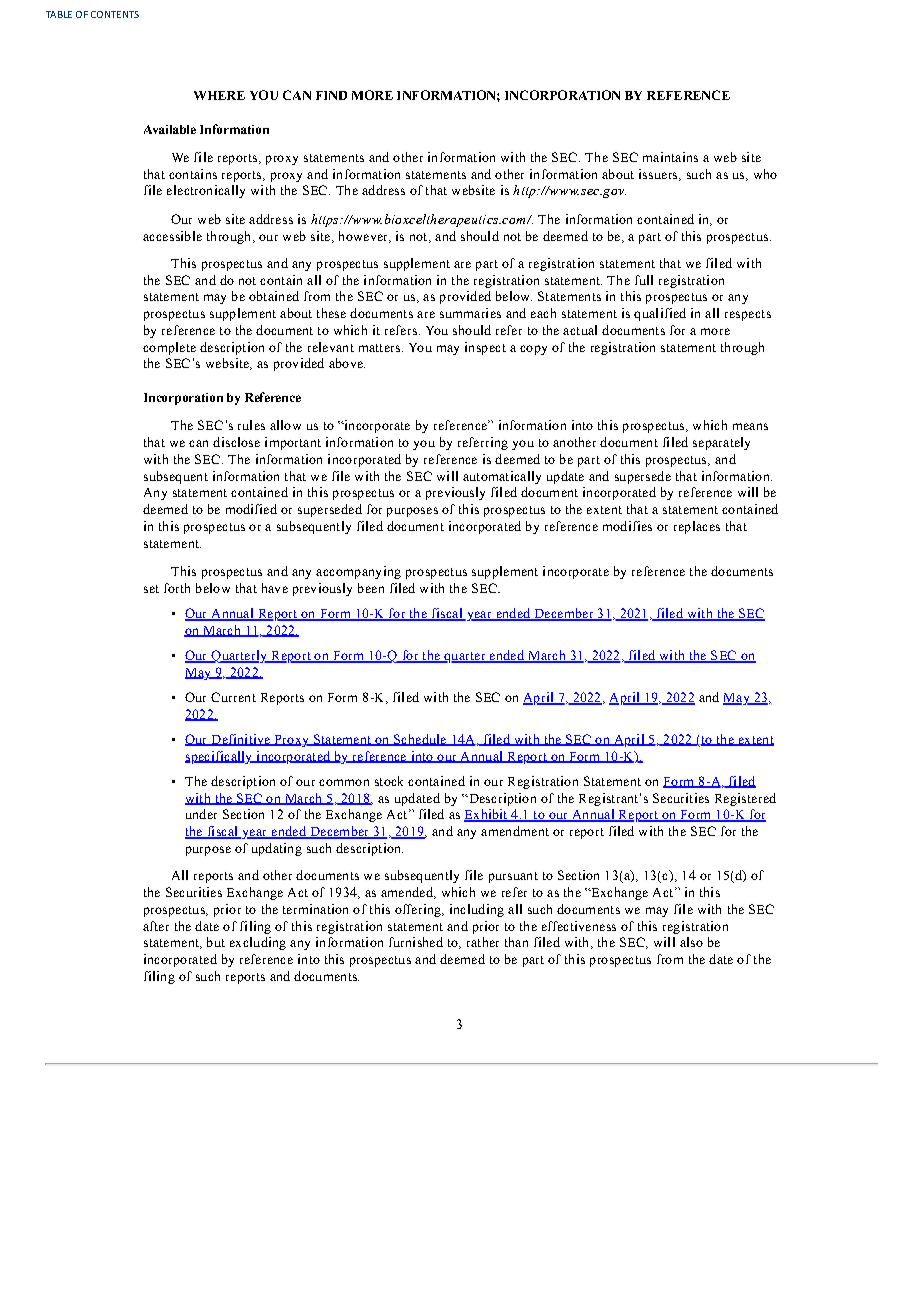 Image resolution: width=924 pixels, height=1308 pixels. What do you see at coordinates (670, 157) in the screenshot?
I see `maintains` at bounding box center [670, 157].
